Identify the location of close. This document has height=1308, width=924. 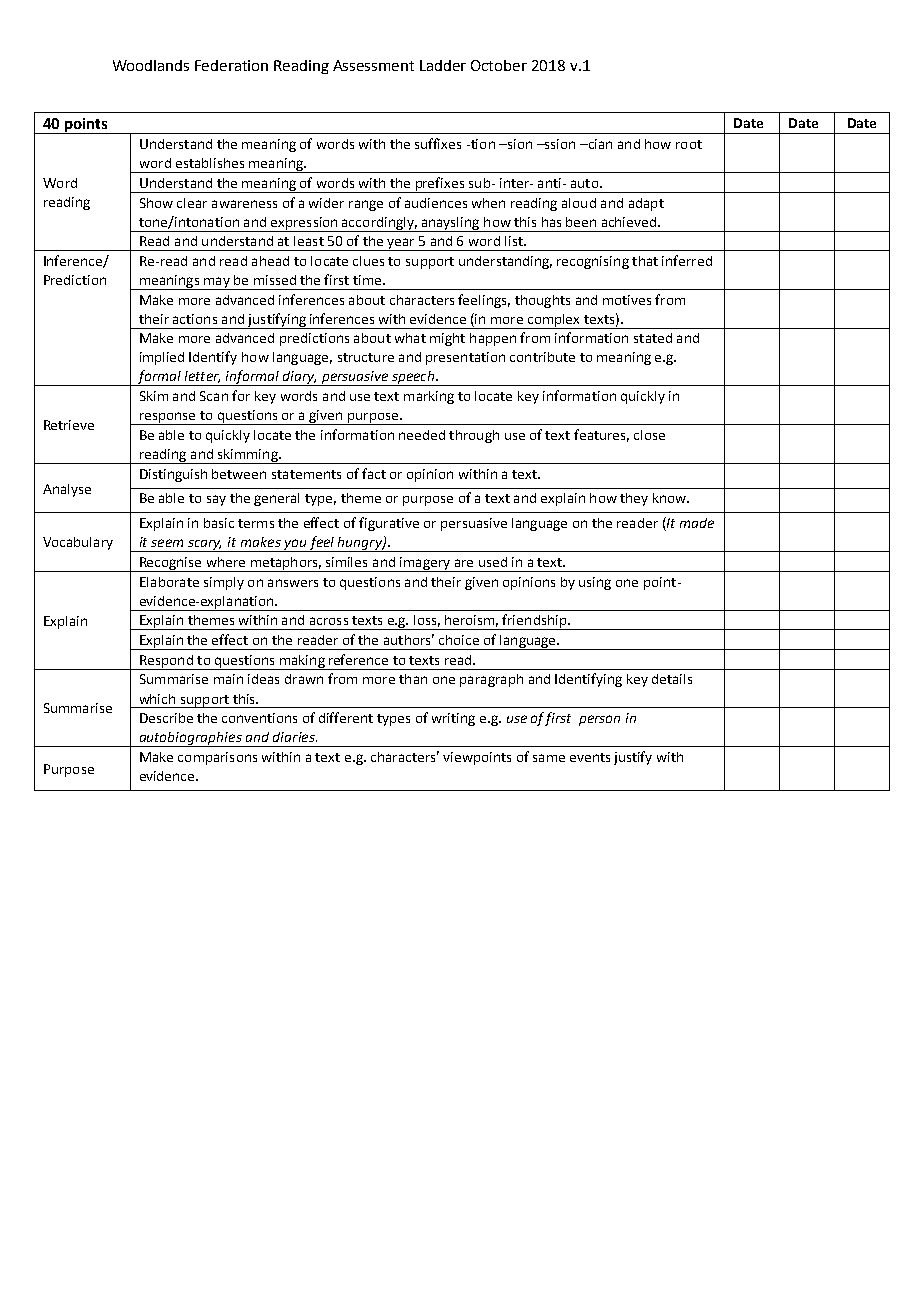
(649, 435).
